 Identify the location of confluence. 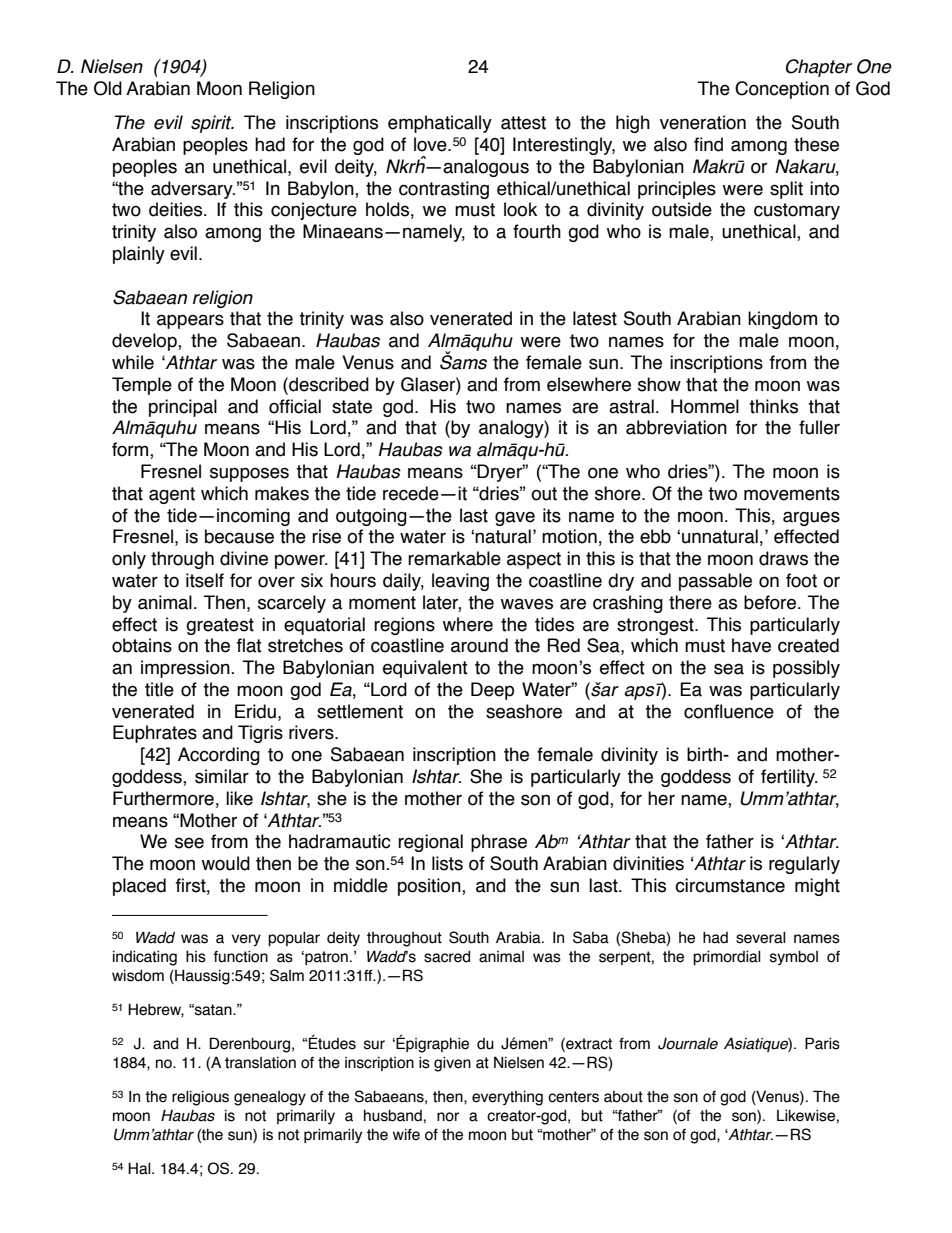
(729, 711).
